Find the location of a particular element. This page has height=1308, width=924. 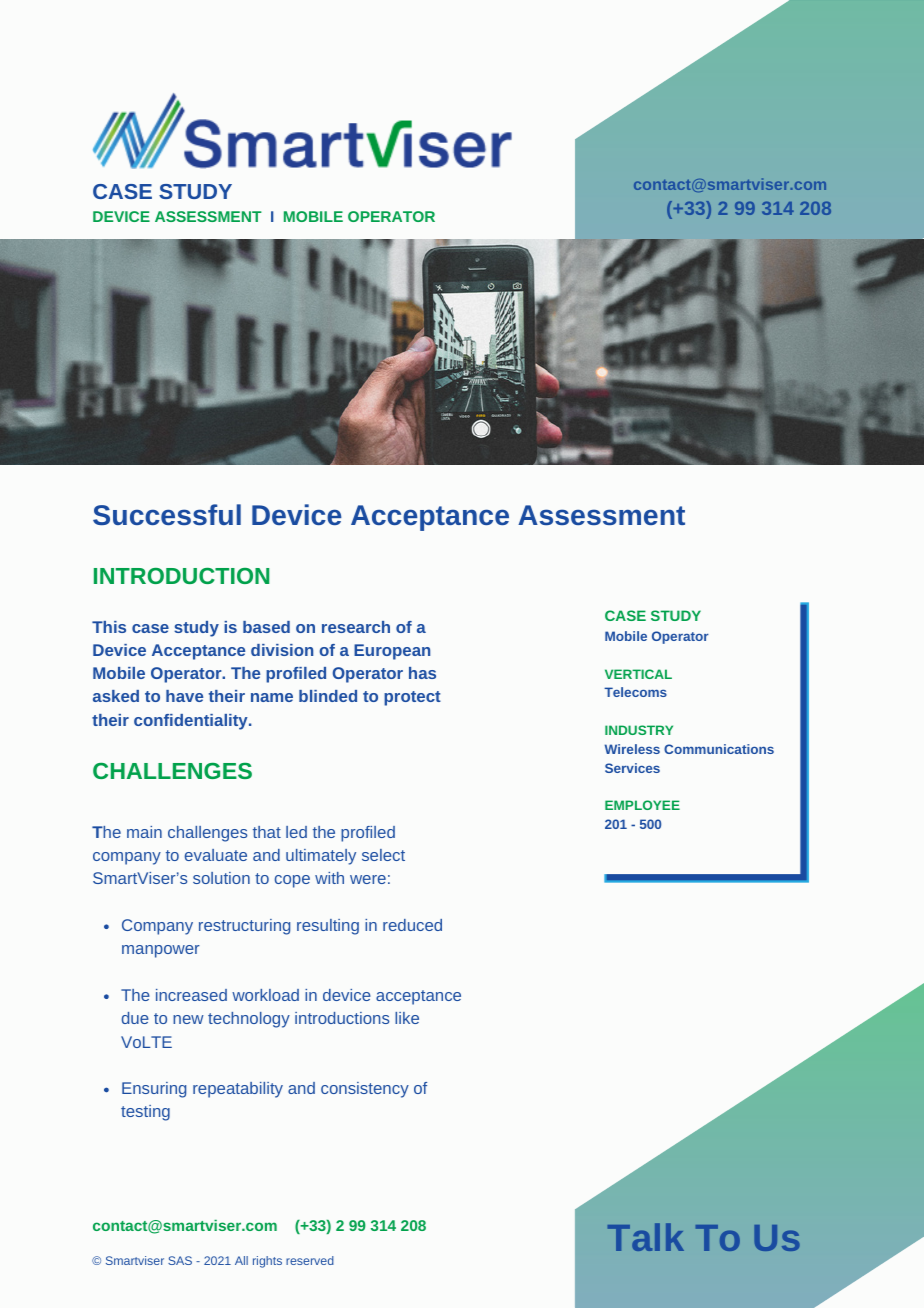

like is located at coordinates (407, 1018).
